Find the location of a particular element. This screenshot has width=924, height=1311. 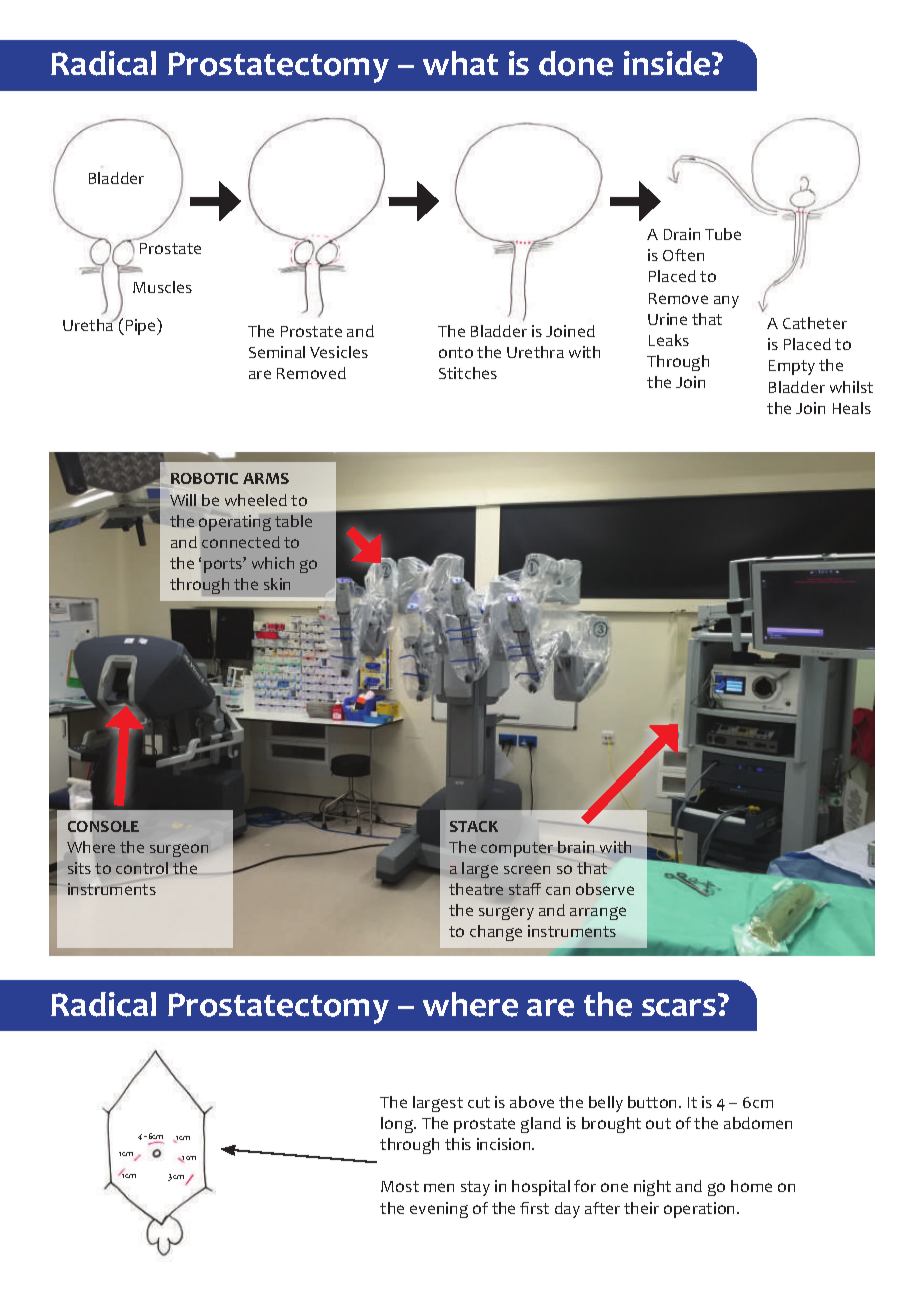

Pipe is located at coordinates (140, 326).
